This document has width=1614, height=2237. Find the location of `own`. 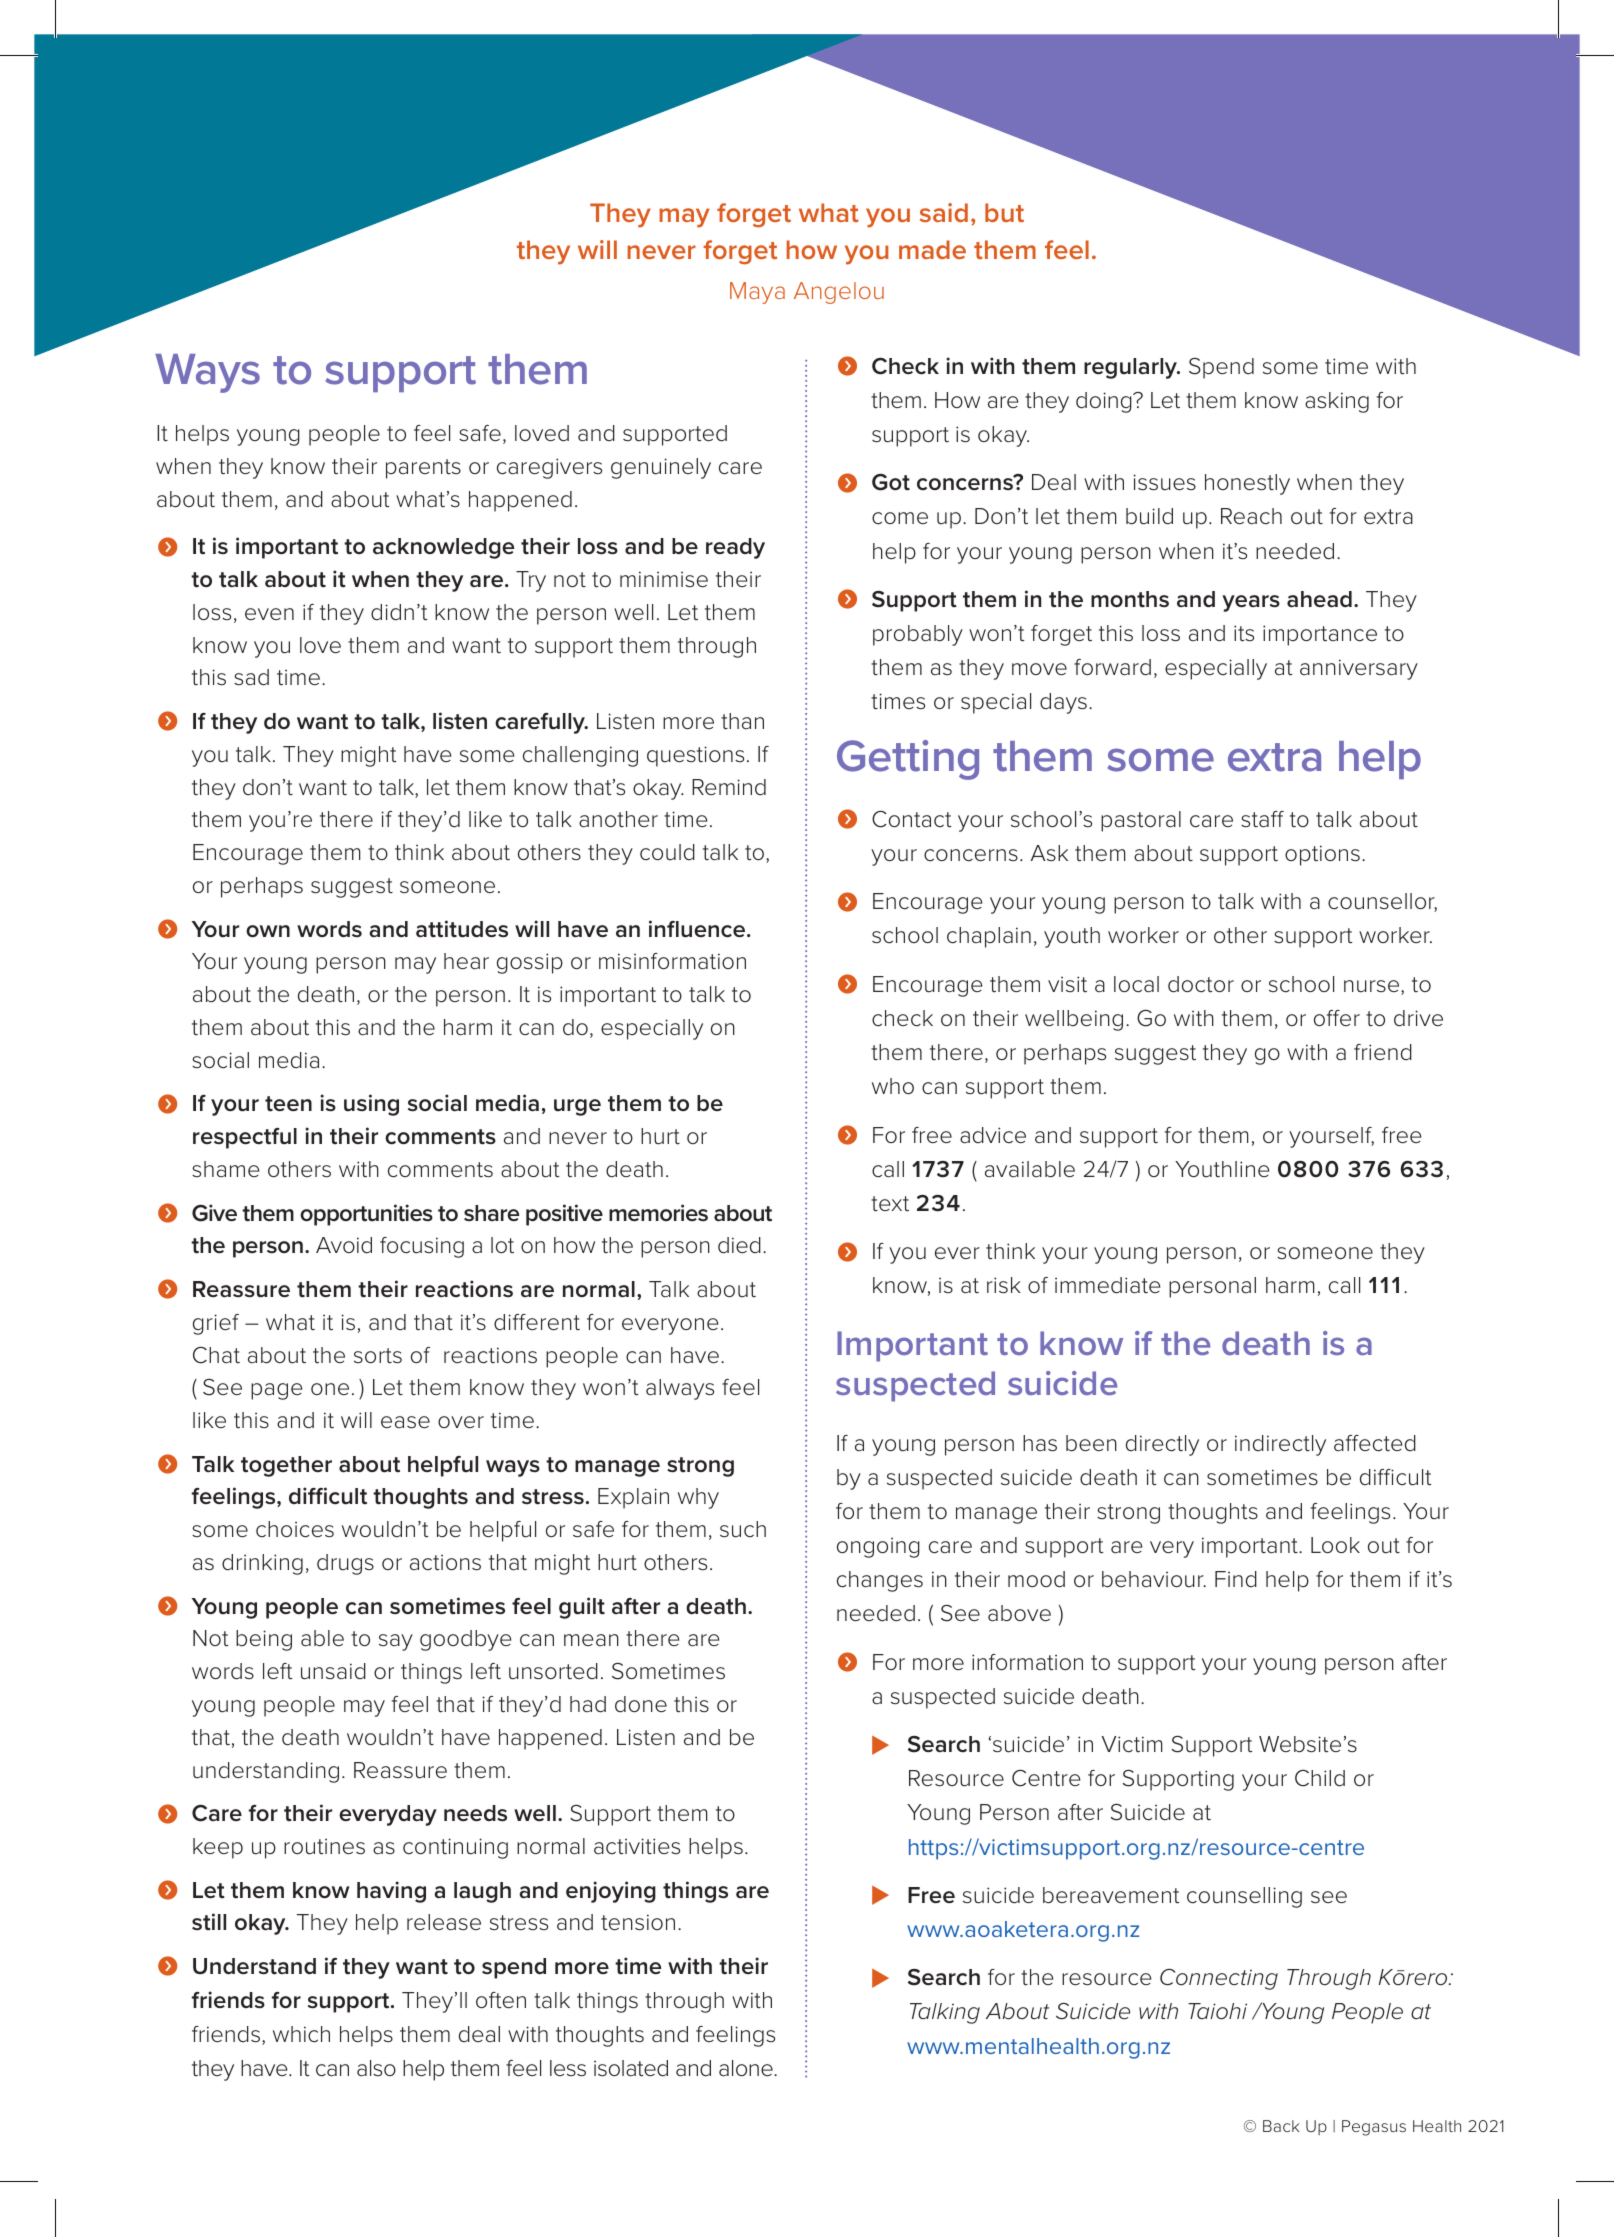

own is located at coordinates (268, 931).
